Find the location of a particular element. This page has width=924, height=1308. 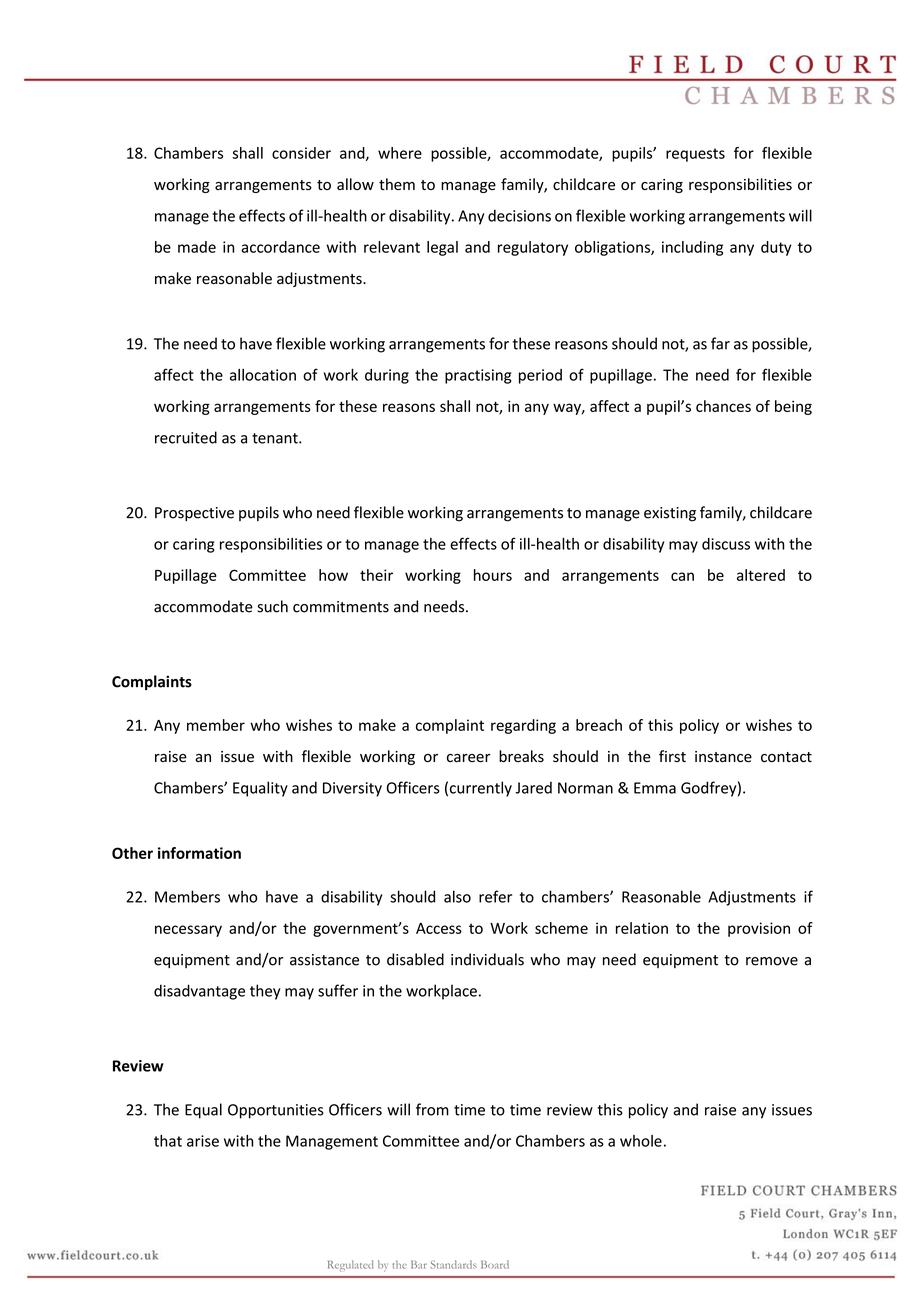

arise is located at coordinates (203, 1141).
